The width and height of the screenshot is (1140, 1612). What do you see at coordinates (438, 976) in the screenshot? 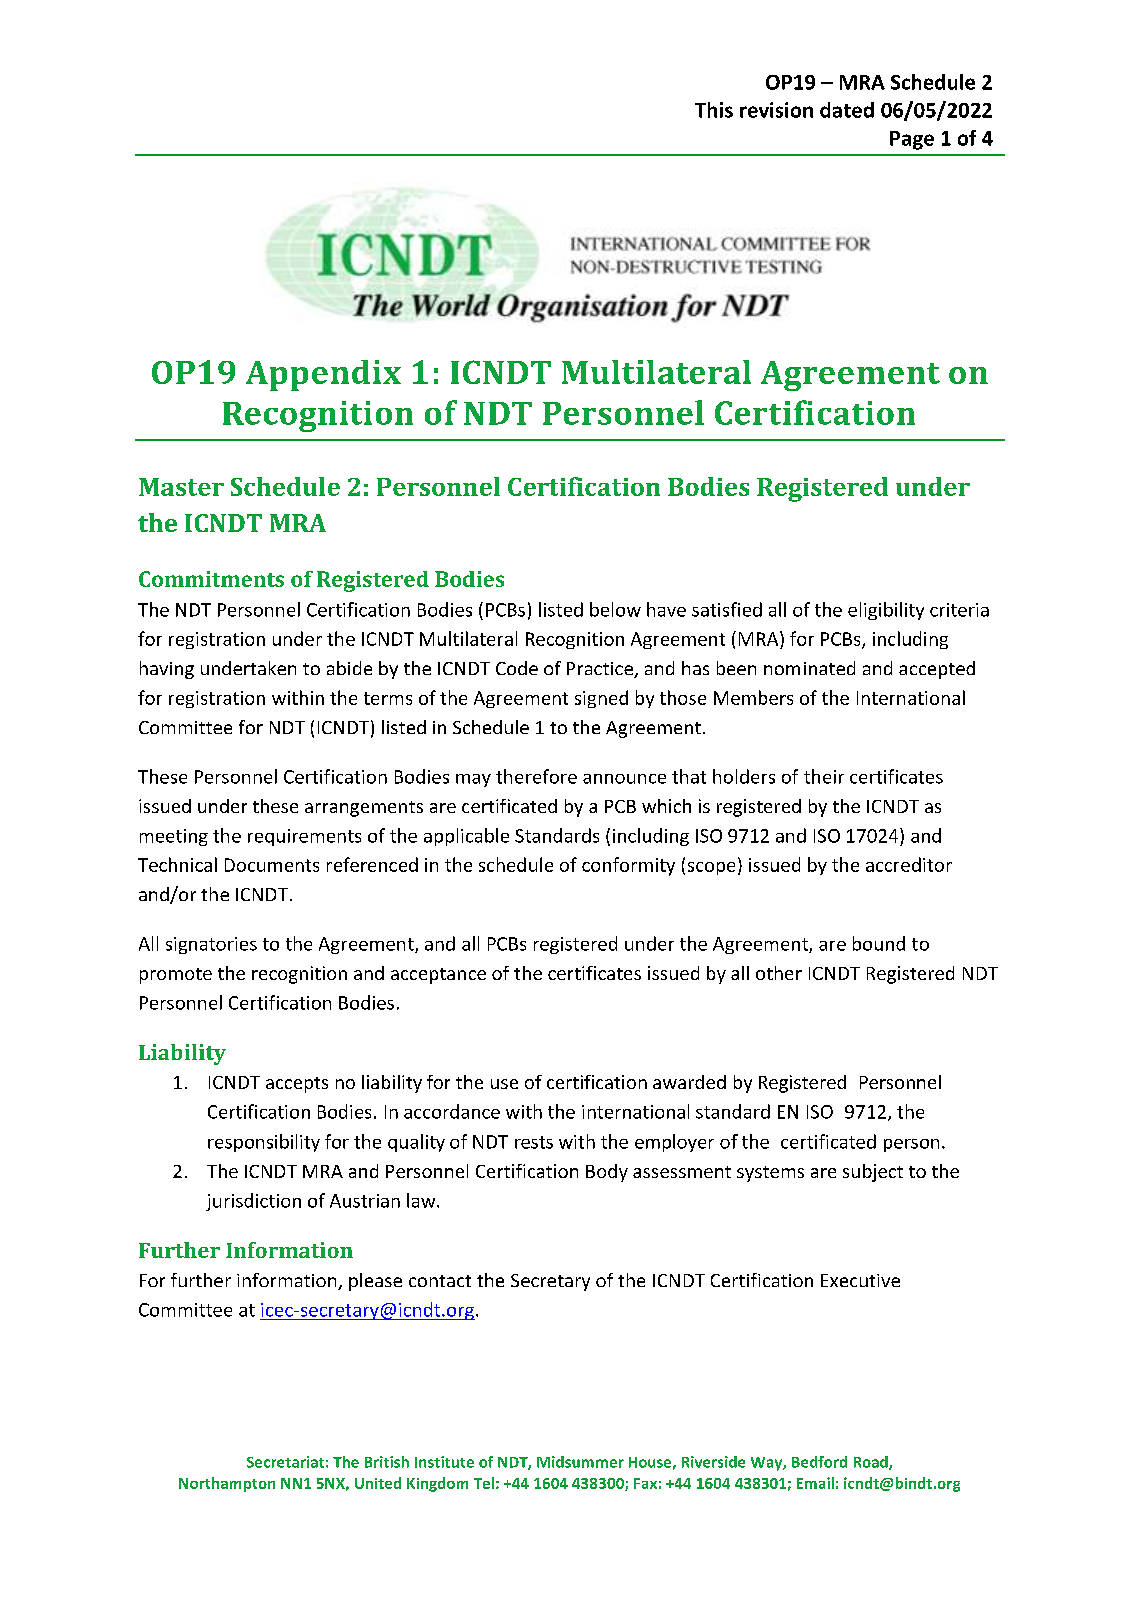
I see `acceptance` at bounding box center [438, 976].
